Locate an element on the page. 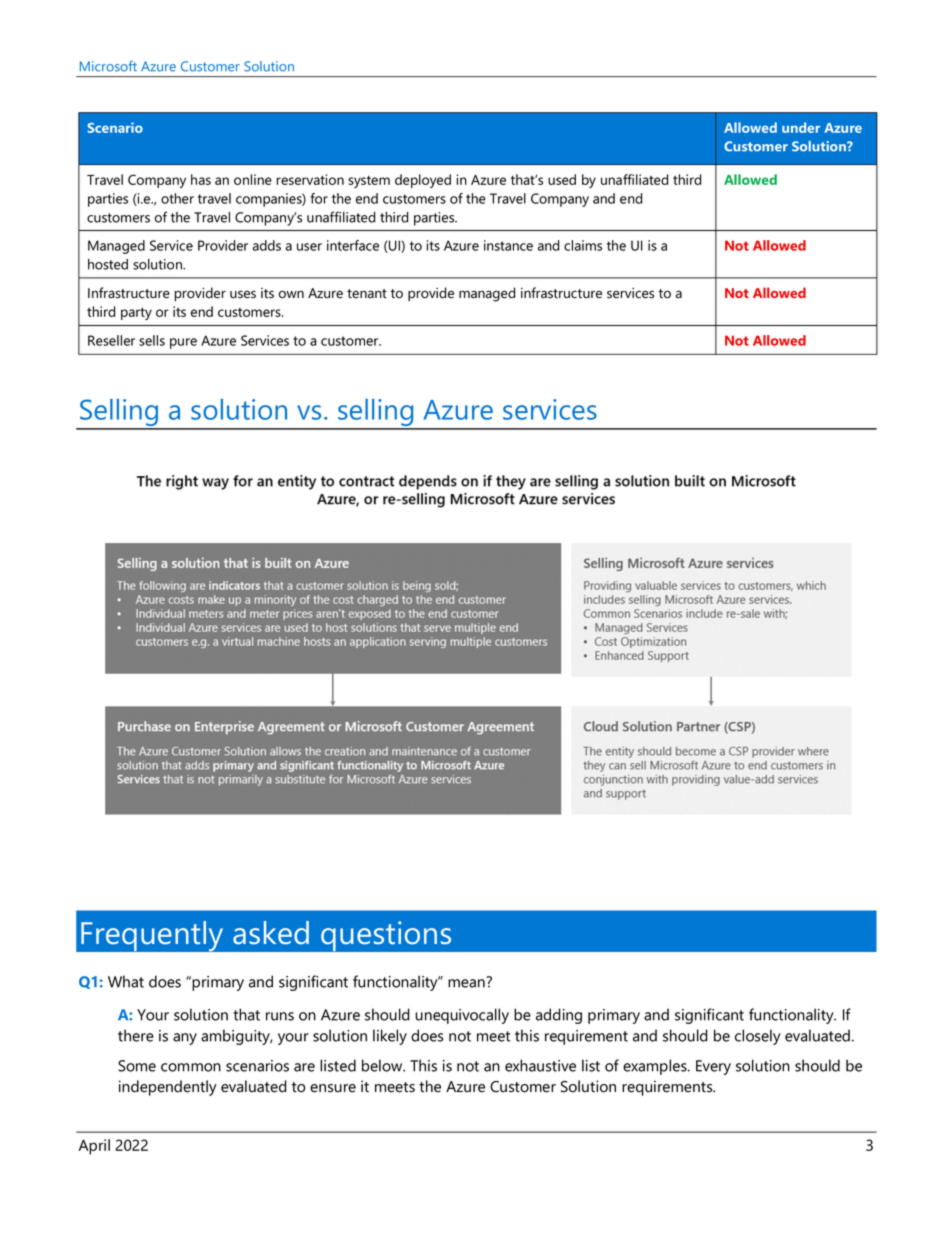  Microsoft is located at coordinates (108, 66).
